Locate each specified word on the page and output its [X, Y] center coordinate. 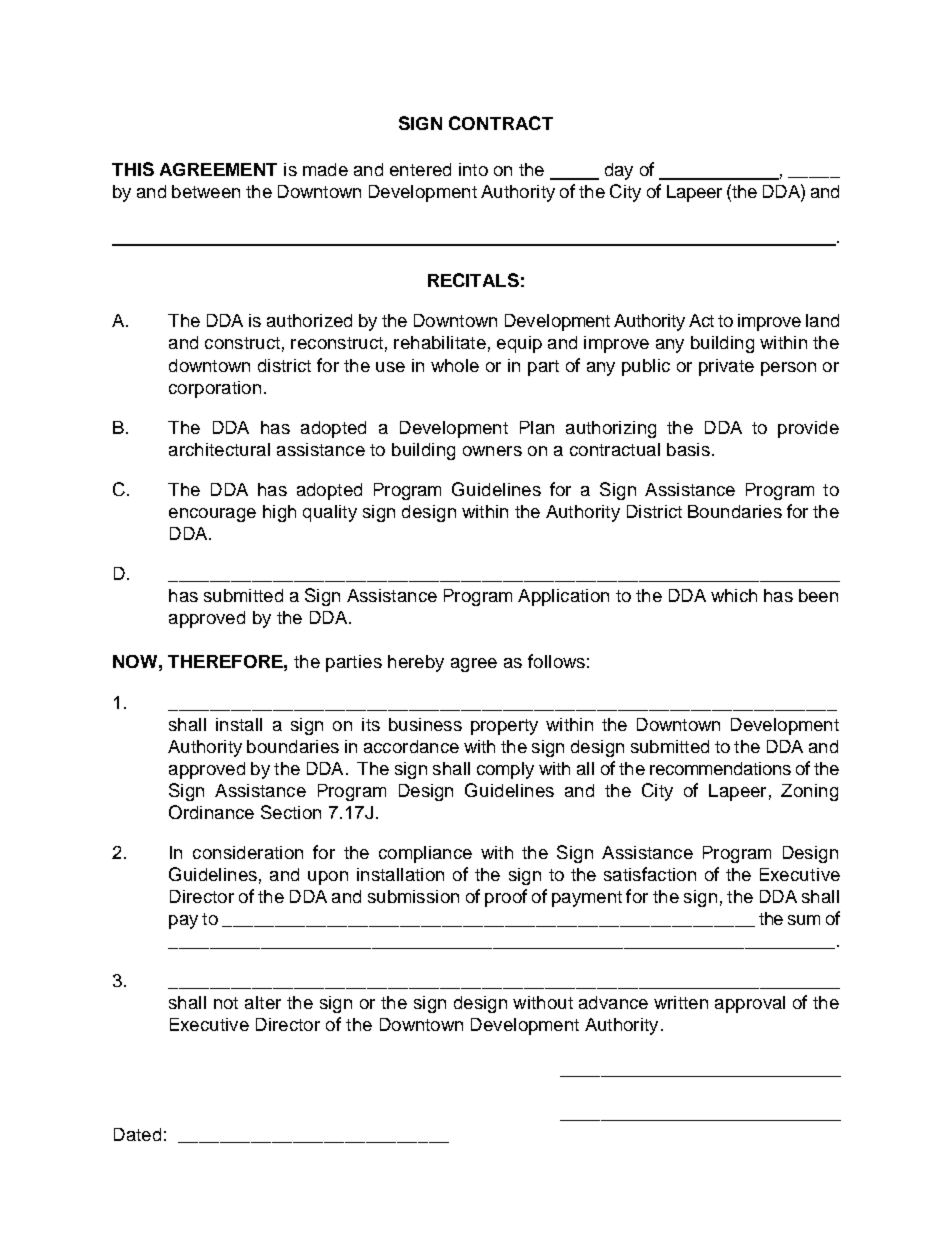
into [473, 169]
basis [688, 449]
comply [505, 770]
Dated [137, 1134]
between [206, 191]
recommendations [720, 768]
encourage [212, 515]
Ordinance [211, 812]
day [619, 171]
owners [492, 451]
